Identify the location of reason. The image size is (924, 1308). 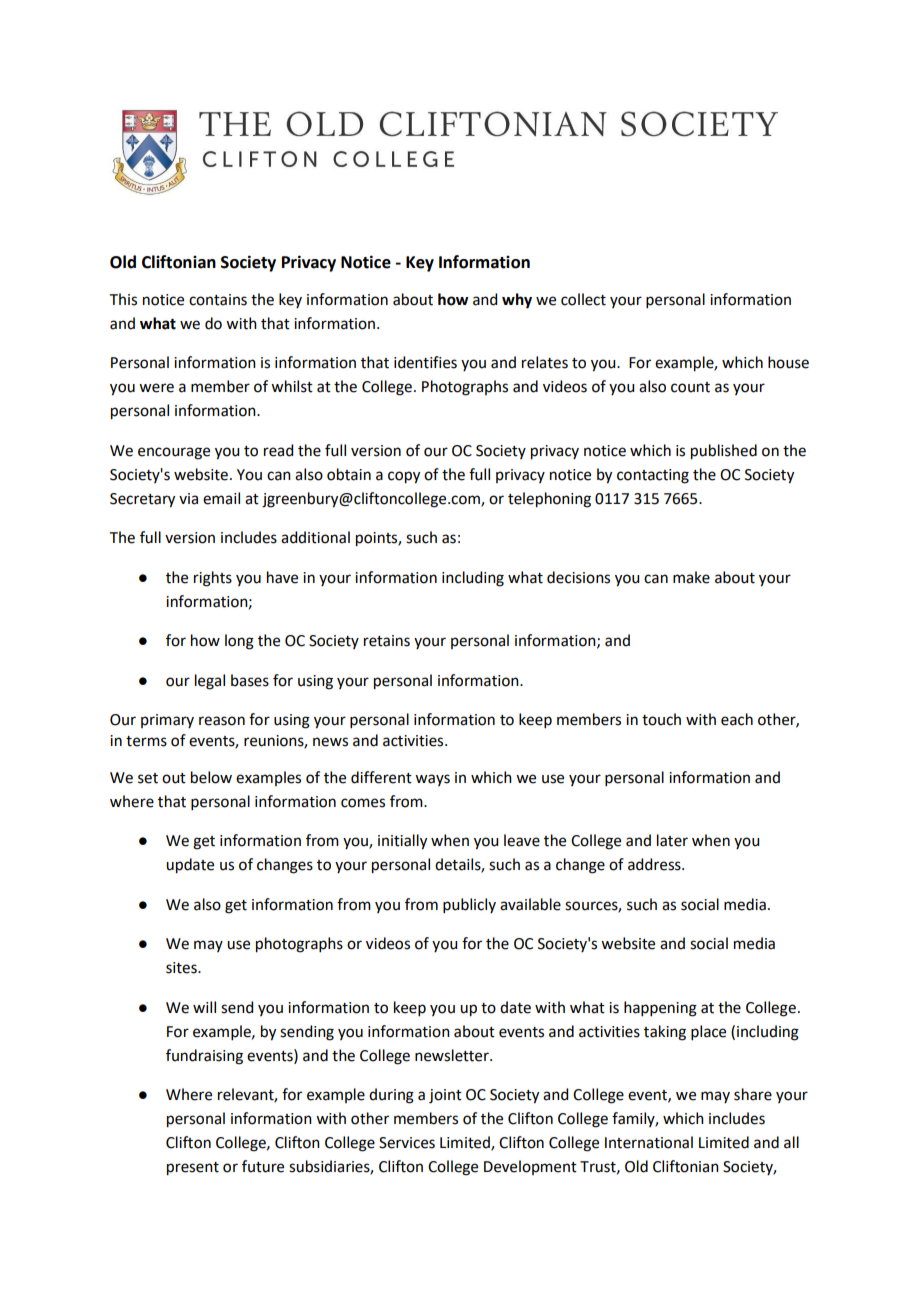
(222, 721).
